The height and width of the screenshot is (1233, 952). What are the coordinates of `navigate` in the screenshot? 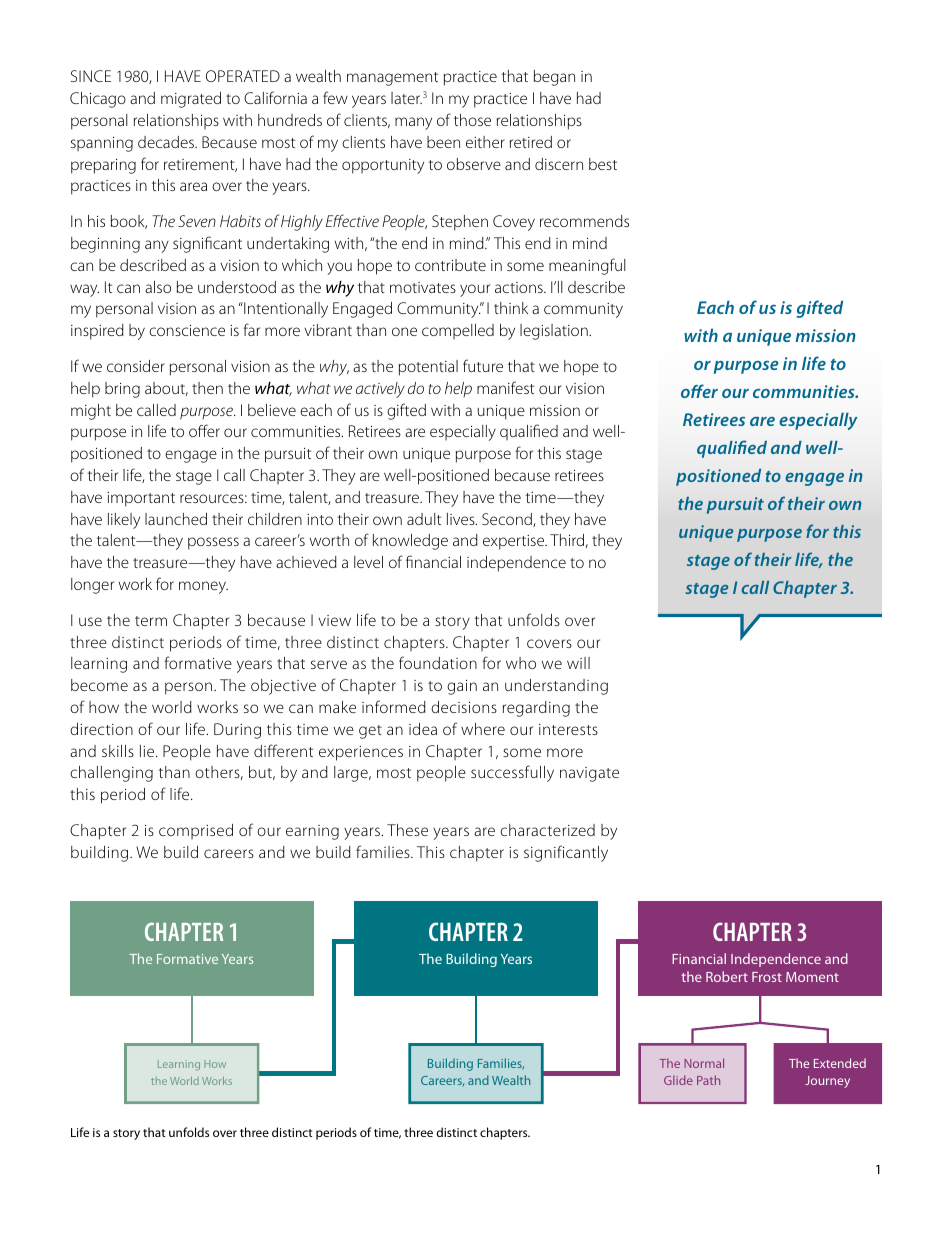 It's located at (589, 774).
